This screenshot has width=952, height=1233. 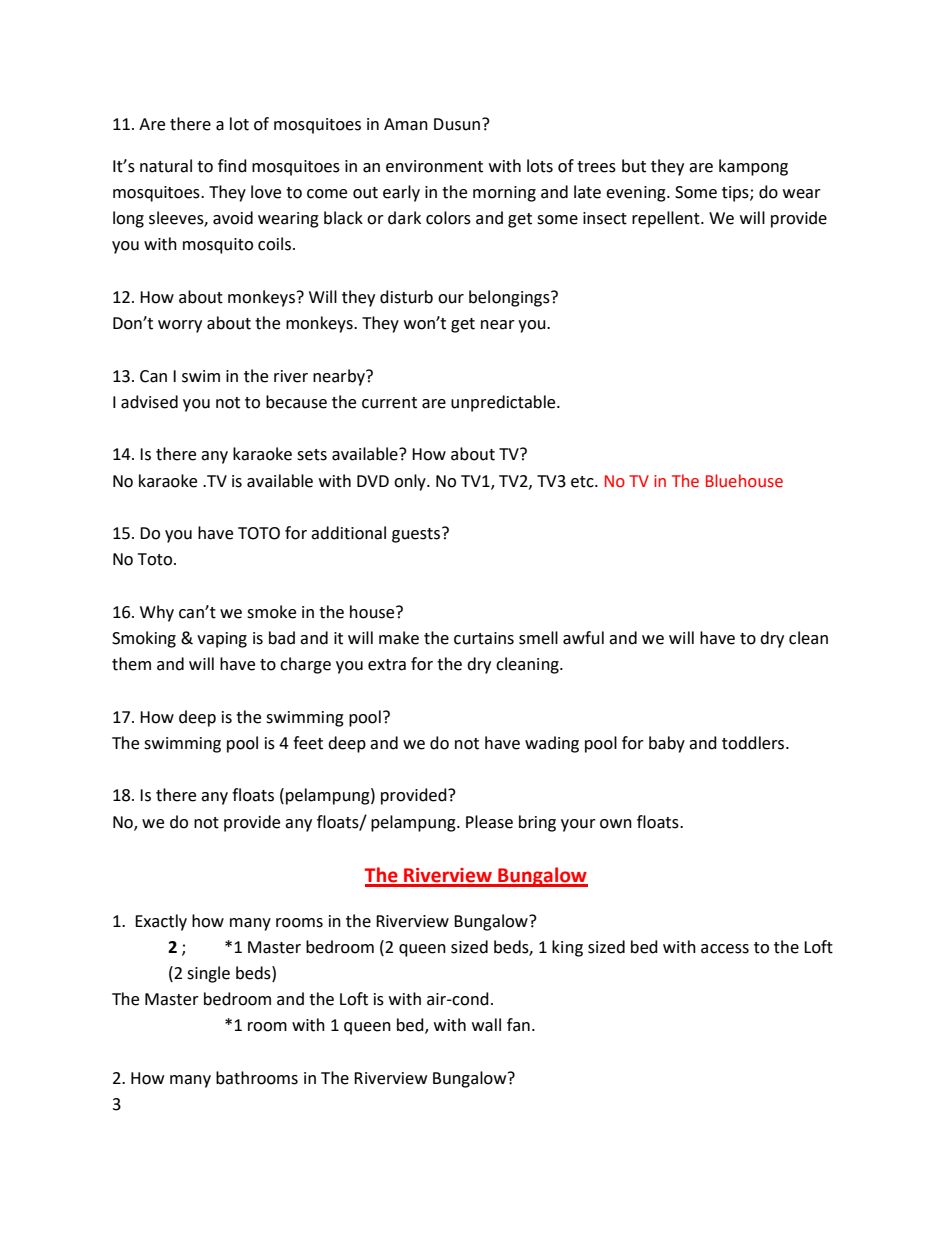 What do you see at coordinates (208, 974) in the screenshot?
I see `single` at bounding box center [208, 974].
